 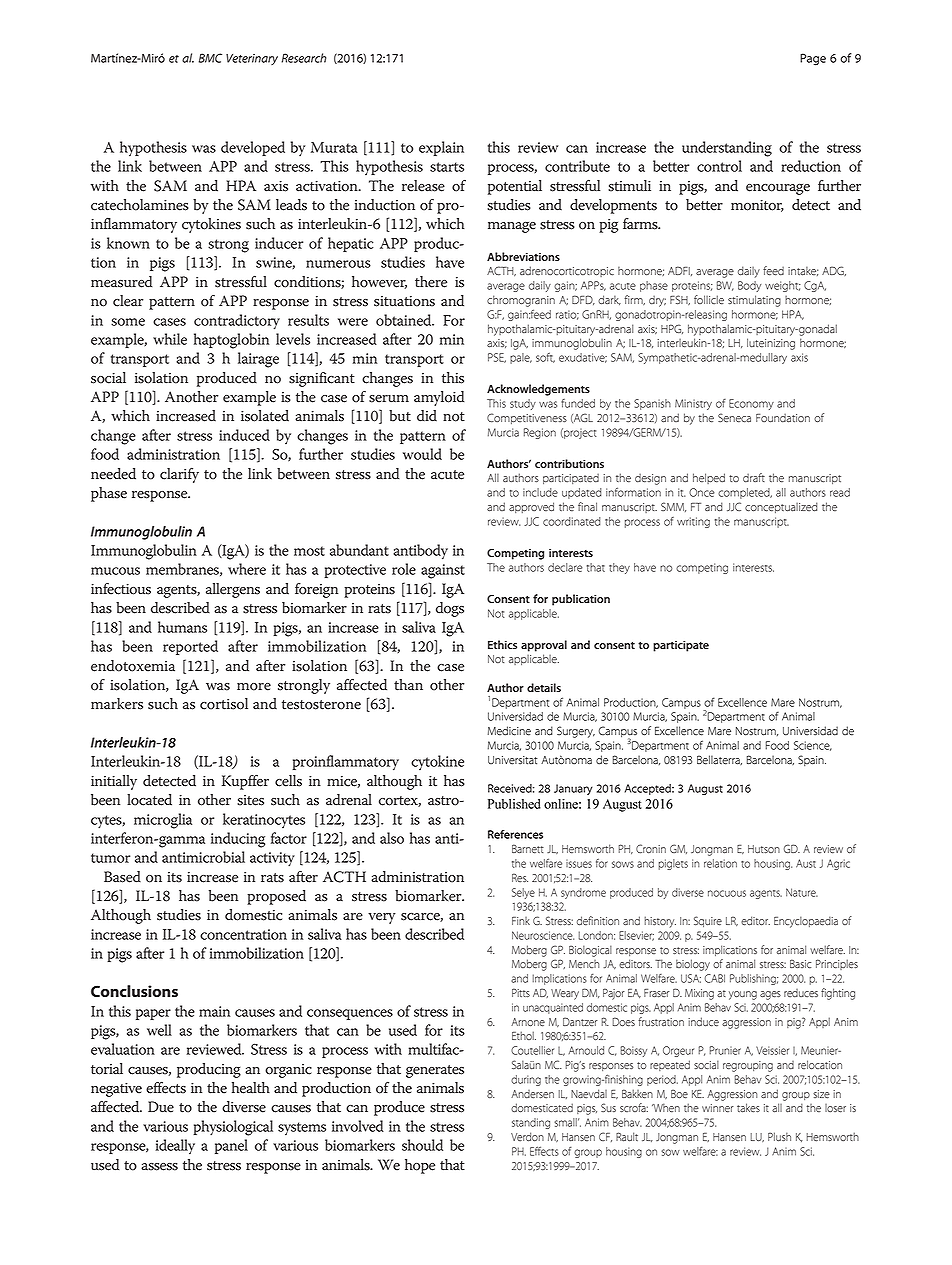 I want to click on ideally, so click(x=175, y=1147).
